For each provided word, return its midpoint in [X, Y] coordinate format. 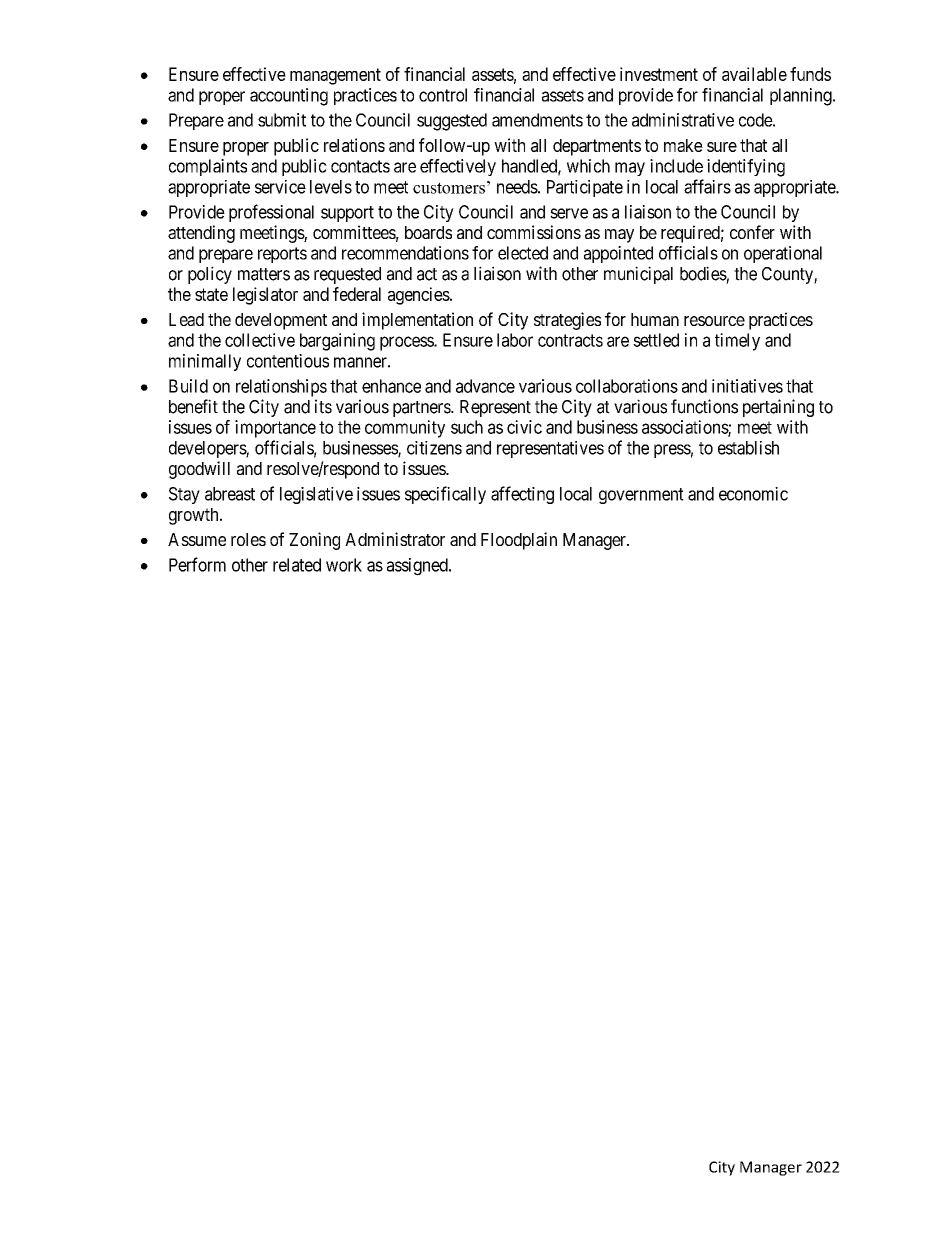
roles [248, 539]
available [754, 74]
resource [714, 321]
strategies [567, 321]
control [443, 95]
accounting [289, 97]
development [281, 321]
